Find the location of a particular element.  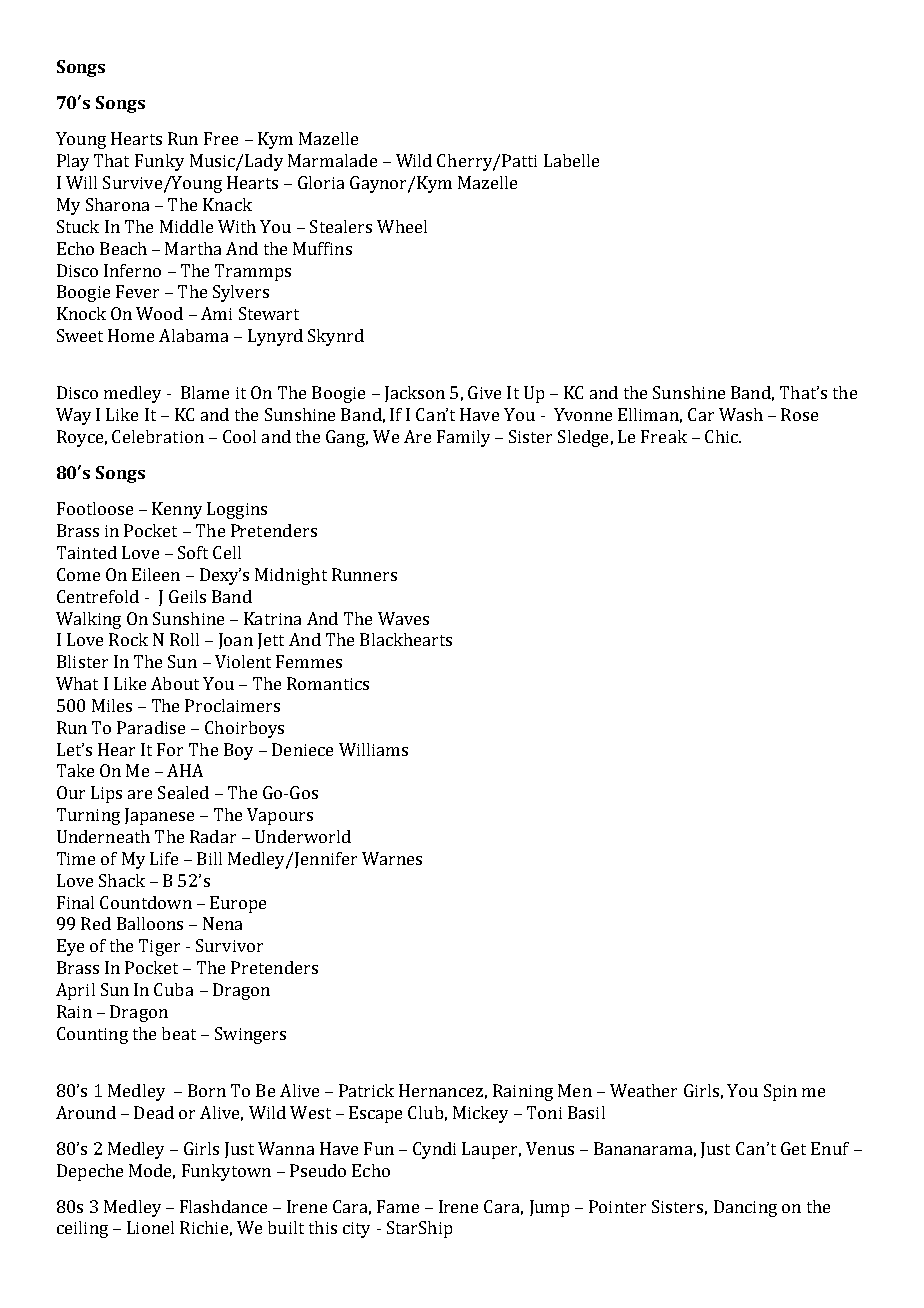

Lionel is located at coordinates (150, 1227).
